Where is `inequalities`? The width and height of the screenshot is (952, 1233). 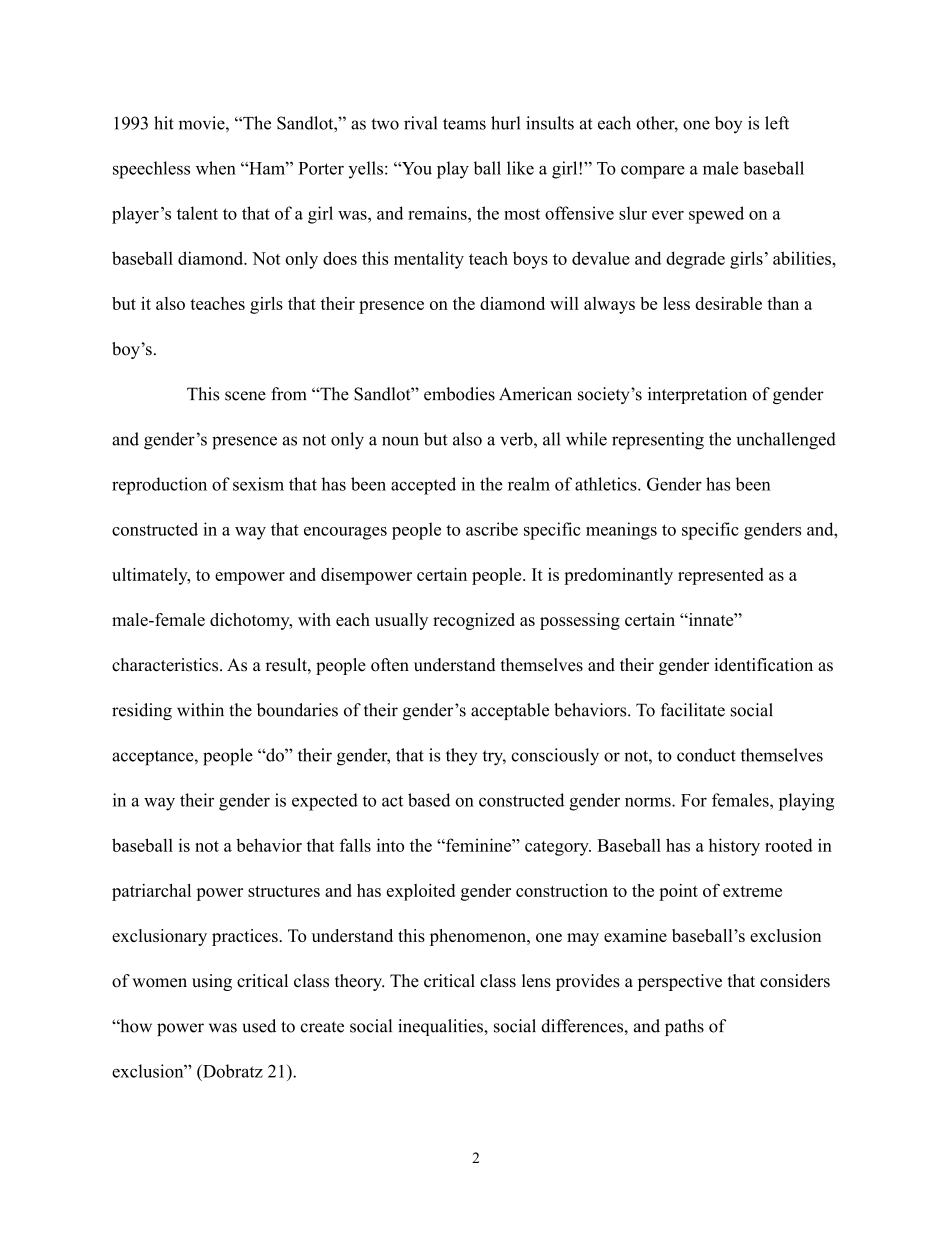
inequalities is located at coordinates (441, 1027).
